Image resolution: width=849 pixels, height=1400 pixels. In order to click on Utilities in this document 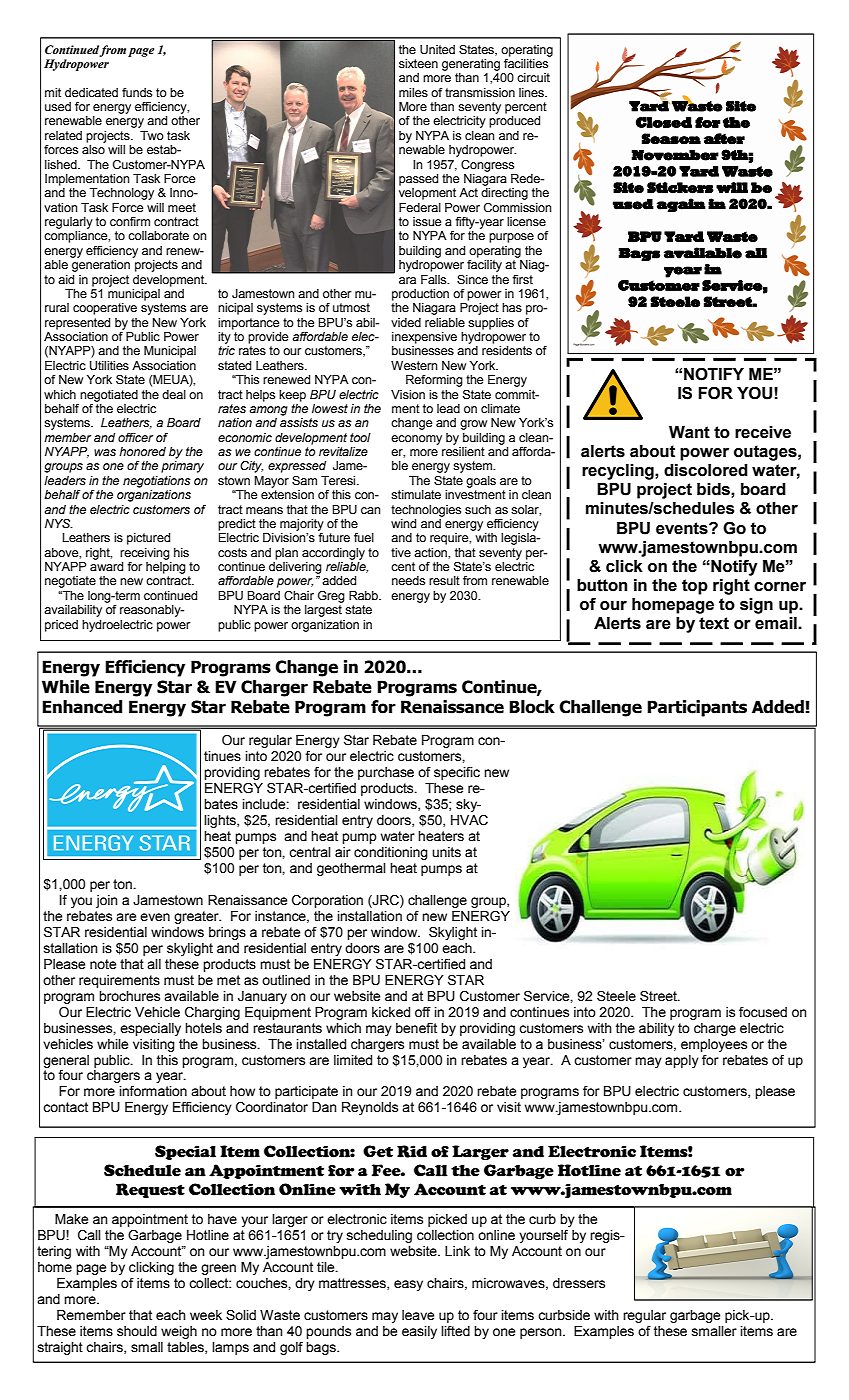, I will do `click(109, 366)`.
